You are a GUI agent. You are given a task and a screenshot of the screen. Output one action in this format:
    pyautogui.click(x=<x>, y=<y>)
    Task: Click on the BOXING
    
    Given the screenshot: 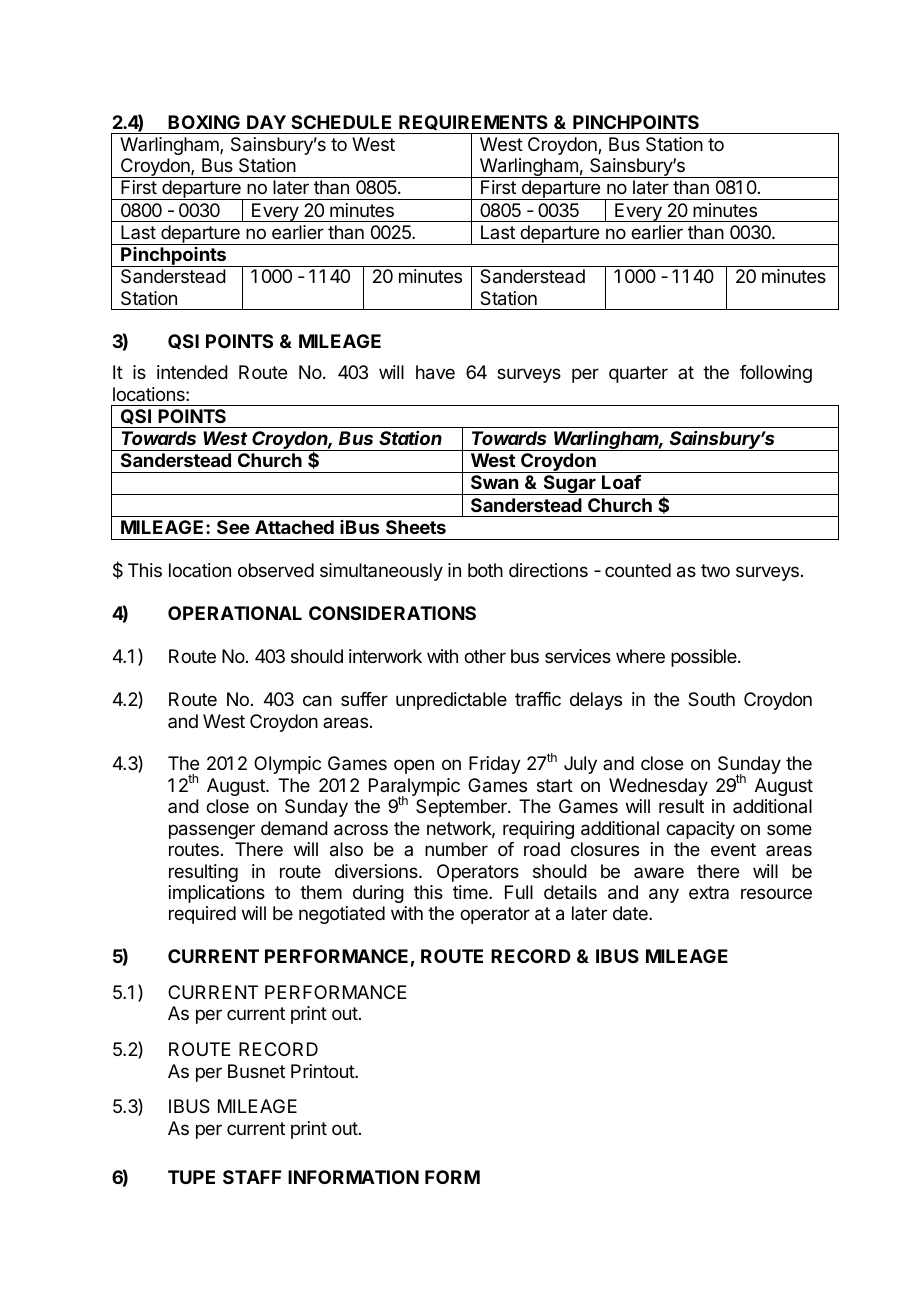 What is the action you would take?
    pyautogui.click(x=204, y=122)
